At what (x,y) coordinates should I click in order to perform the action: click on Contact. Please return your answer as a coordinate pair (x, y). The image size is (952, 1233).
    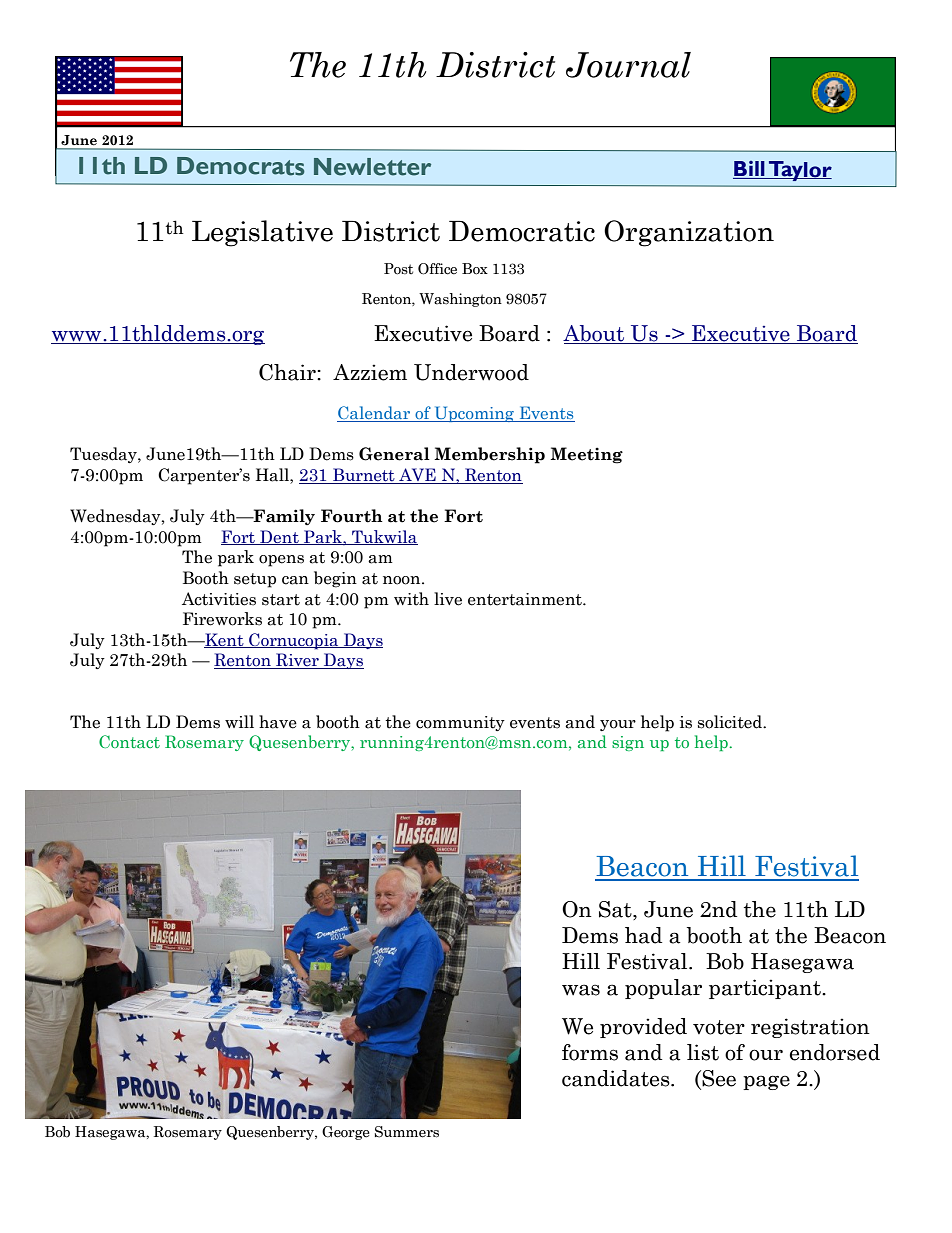
    Looking at the image, I should click on (129, 741).
